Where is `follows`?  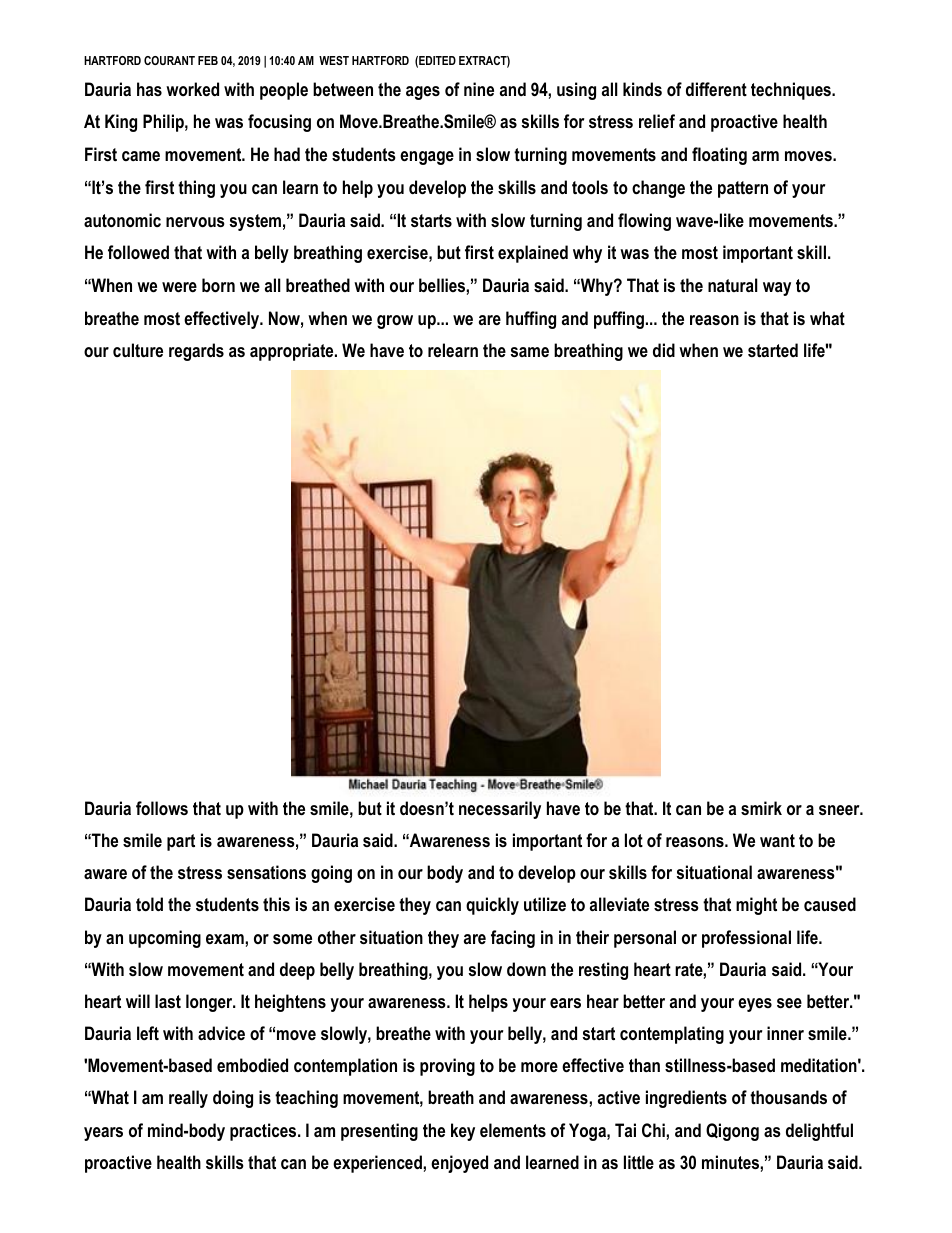
follows is located at coordinates (162, 808).
